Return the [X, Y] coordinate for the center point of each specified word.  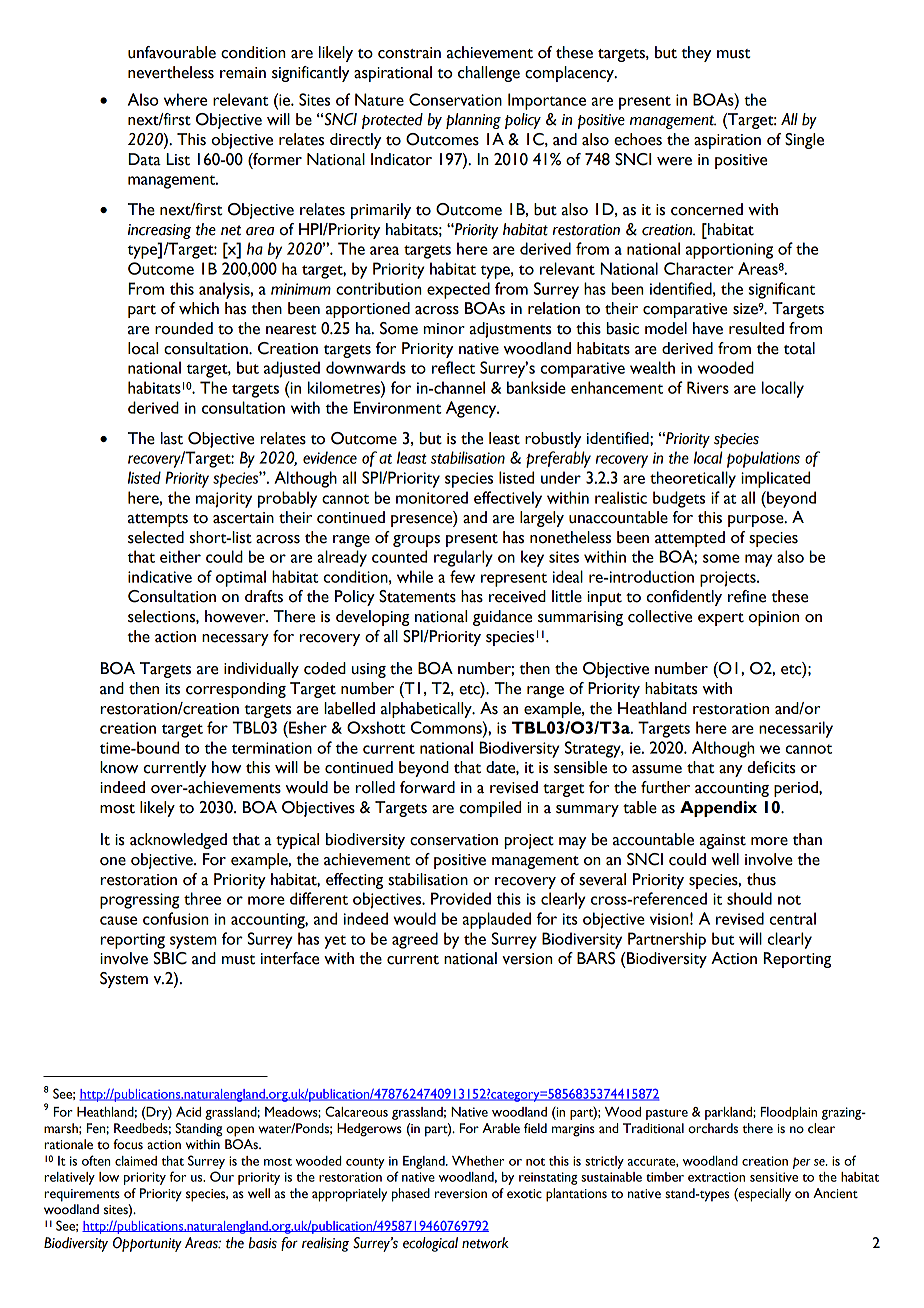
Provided [461, 898]
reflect [453, 367]
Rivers [708, 387]
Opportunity [147, 1244]
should [749, 898]
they [696, 54]
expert [721, 619]
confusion [176, 918]
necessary [235, 640]
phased [411, 1195]
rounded [184, 328]
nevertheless [171, 72]
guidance [502, 618]
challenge [489, 74]
